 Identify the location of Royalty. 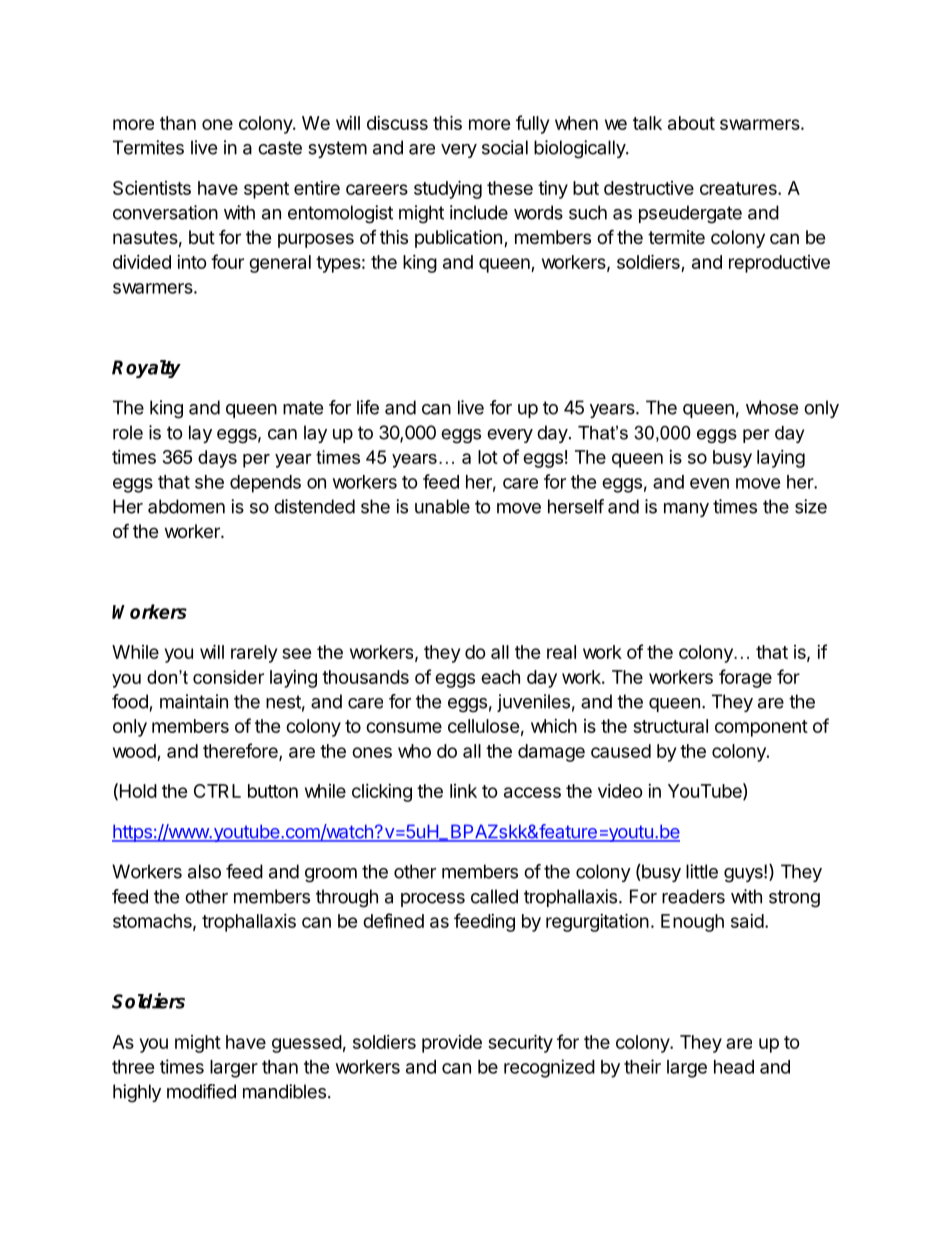
(146, 369).
